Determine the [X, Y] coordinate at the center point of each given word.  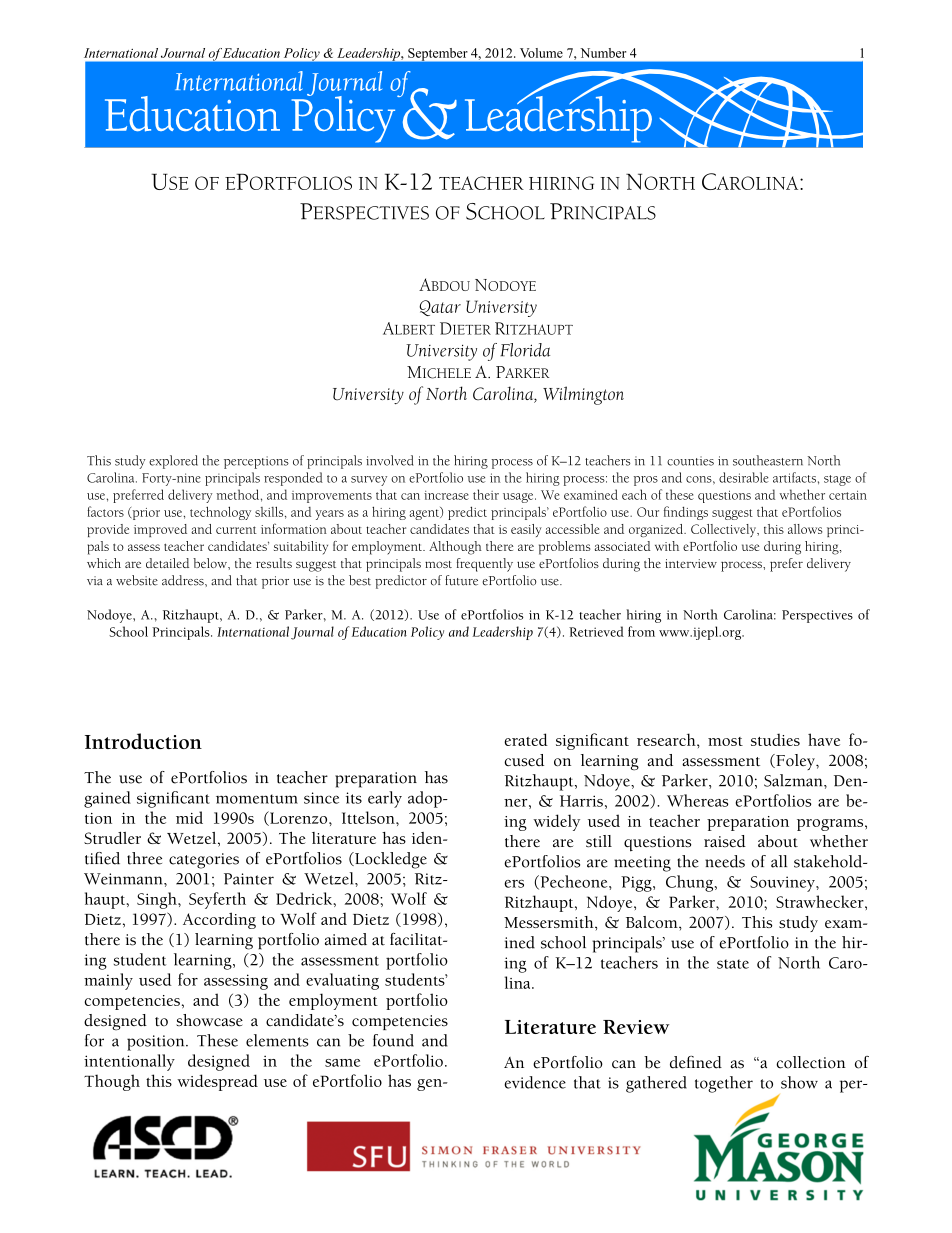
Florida [525, 350]
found [393, 1040]
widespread [217, 1082]
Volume [541, 53]
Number [603, 53]
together [724, 1084]
